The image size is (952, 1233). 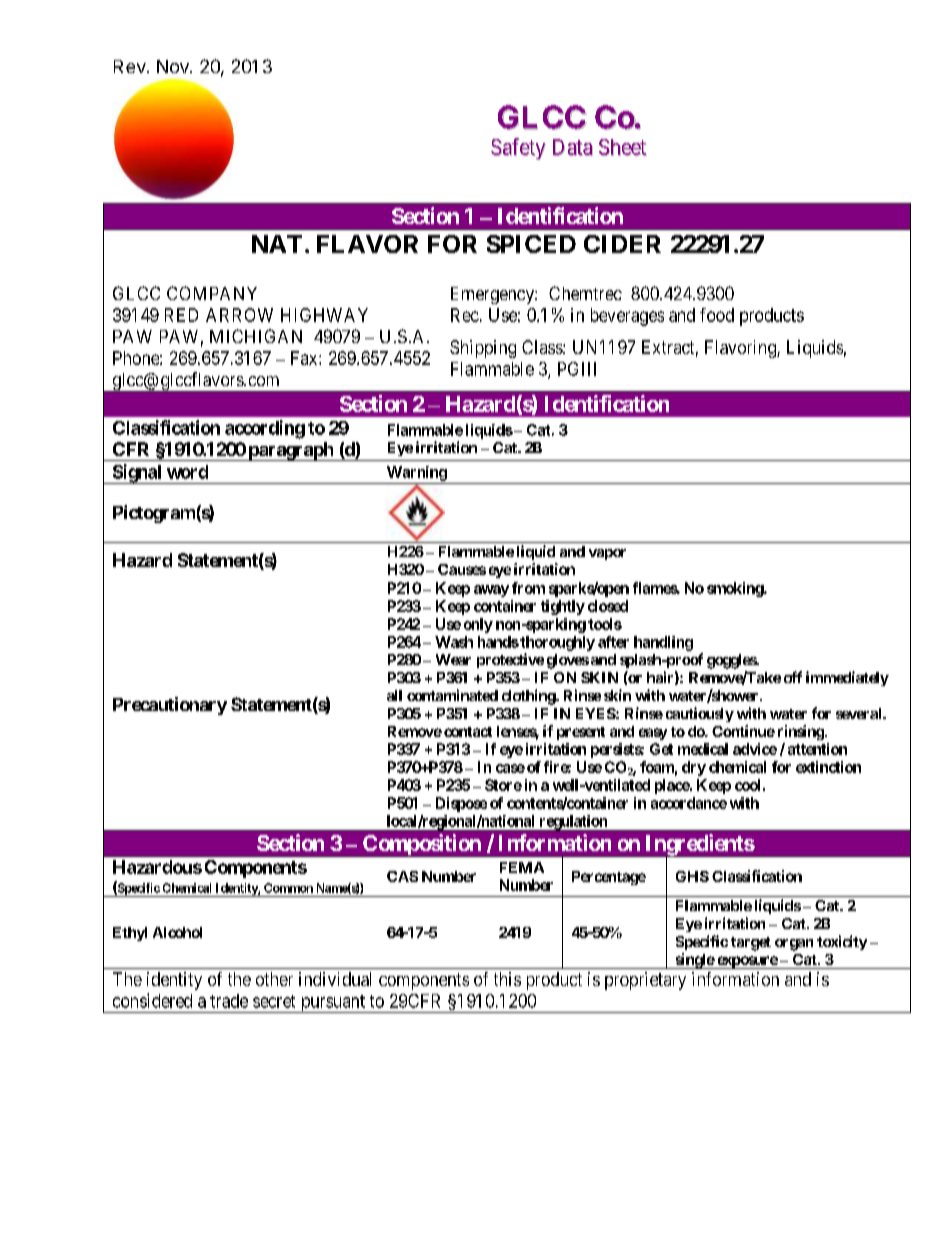 What do you see at coordinates (212, 293) in the screenshot?
I see `COMPANY` at bounding box center [212, 293].
